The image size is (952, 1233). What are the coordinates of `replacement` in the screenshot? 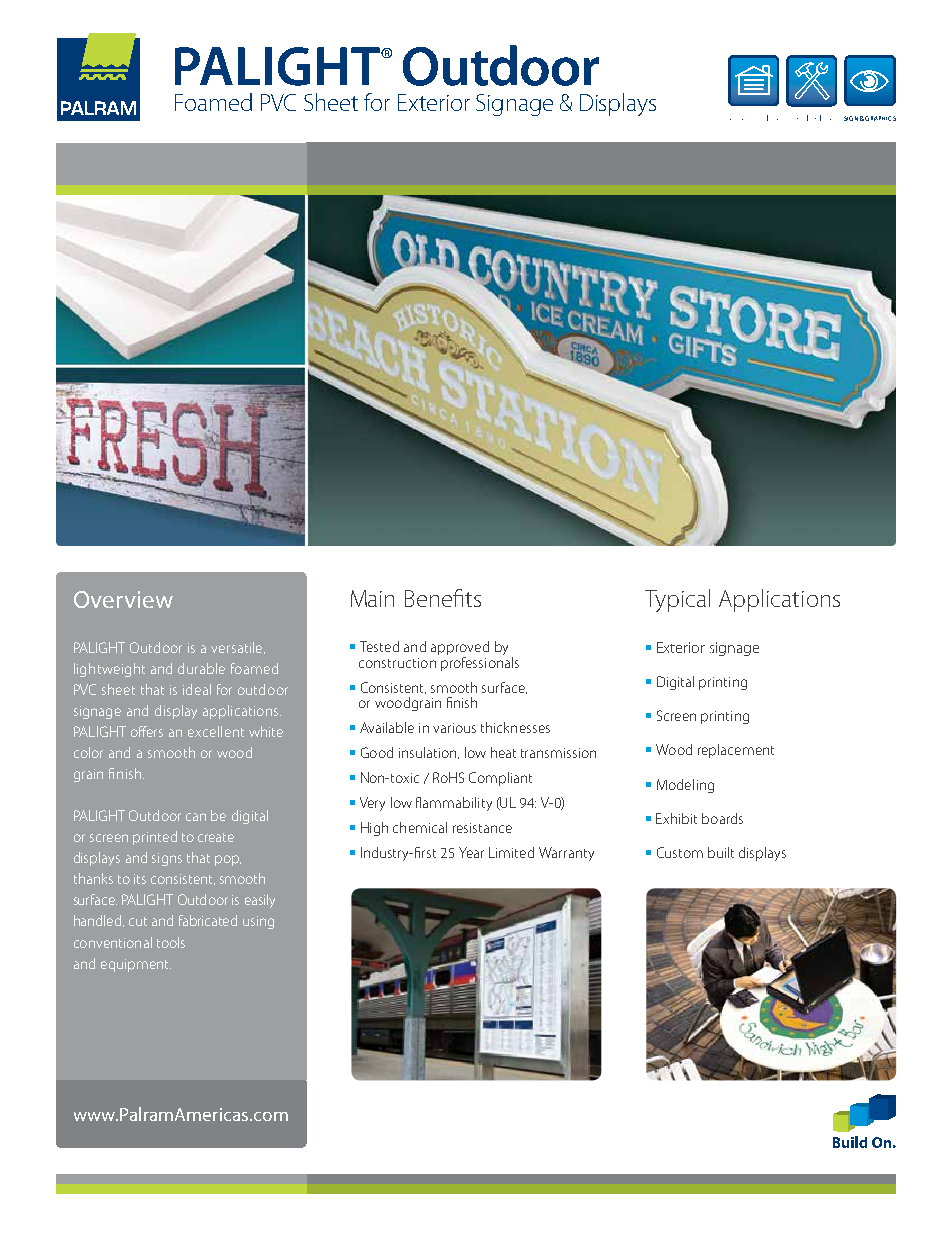 It's located at (736, 751).
